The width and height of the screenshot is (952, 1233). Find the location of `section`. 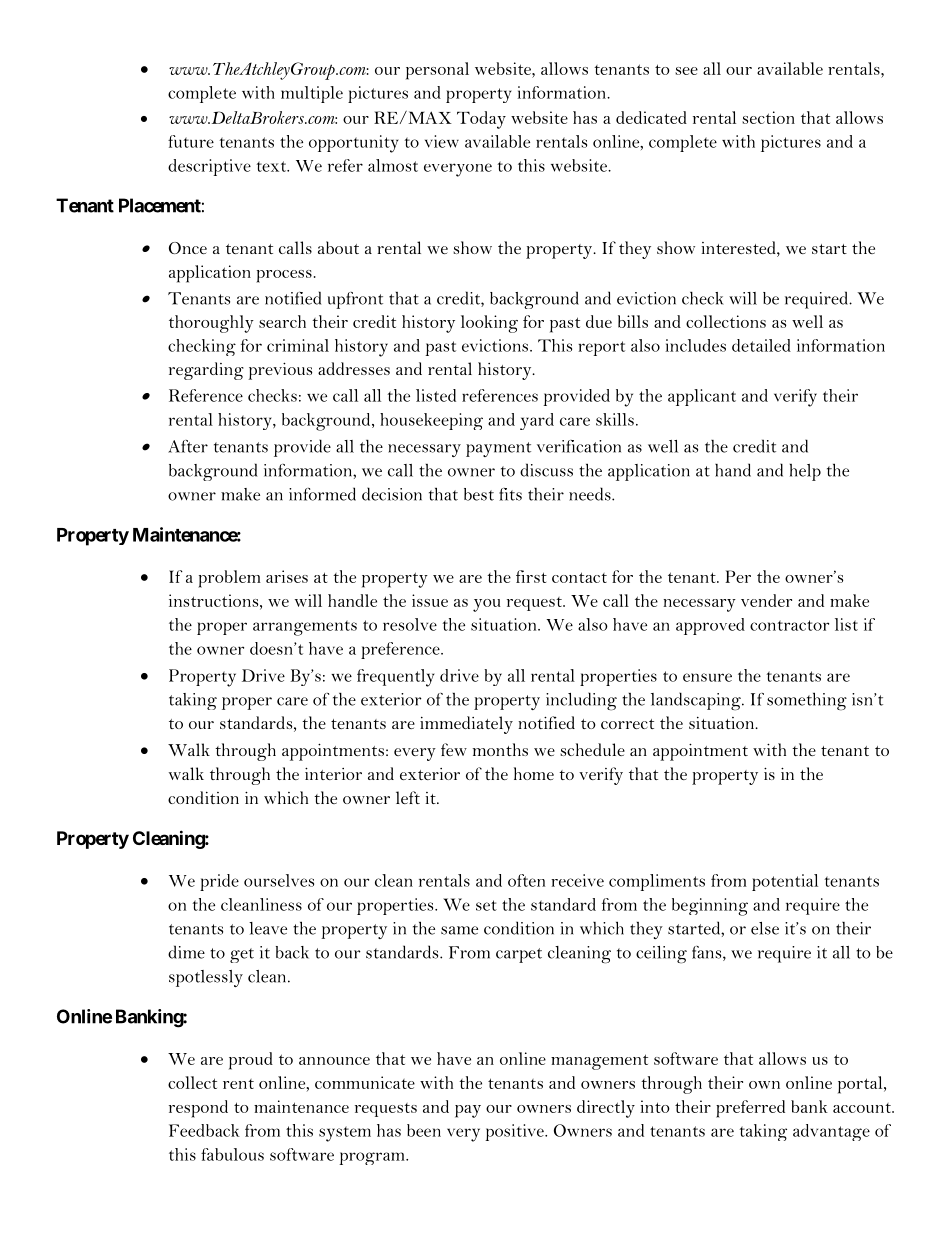

section is located at coordinates (768, 117).
